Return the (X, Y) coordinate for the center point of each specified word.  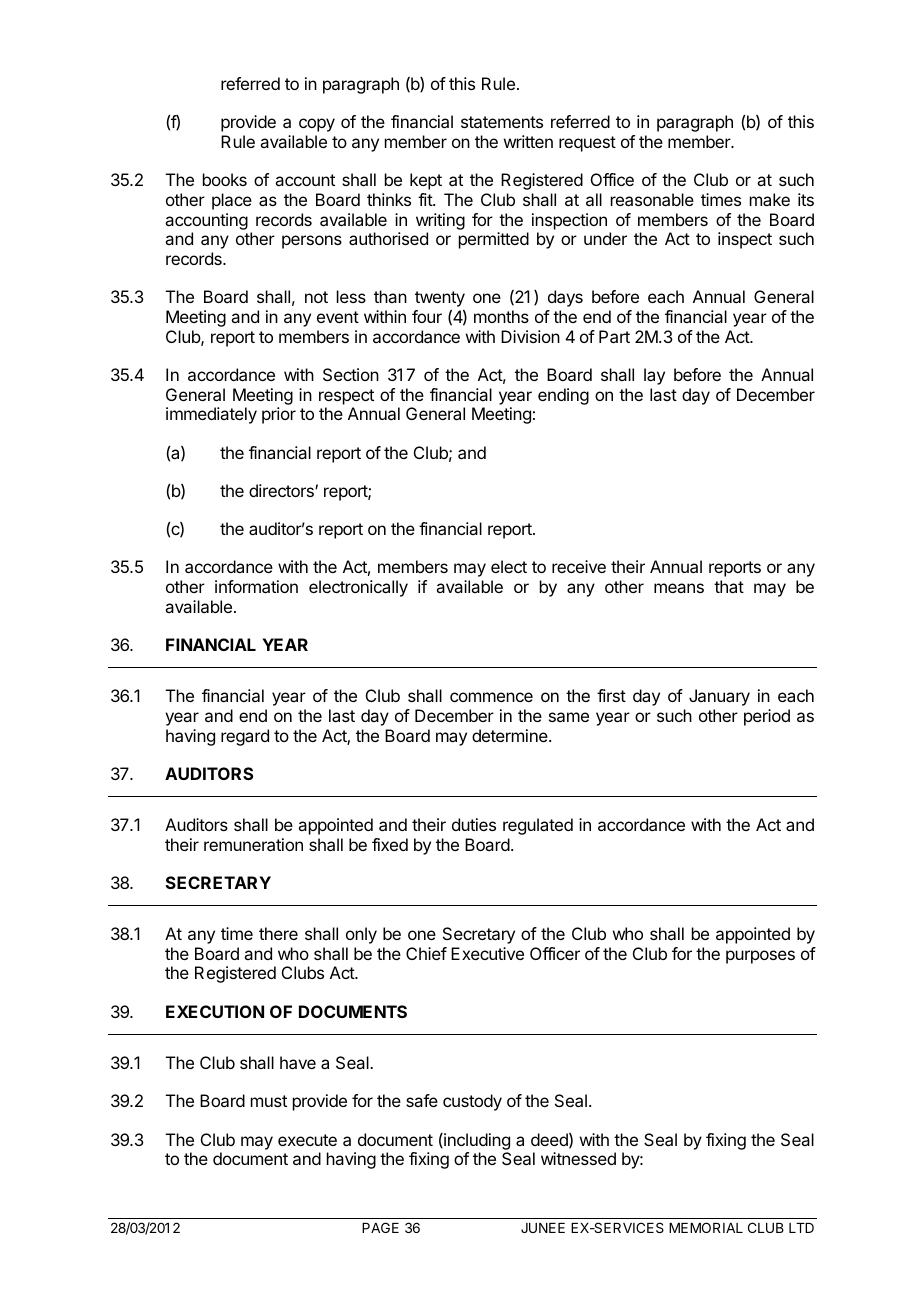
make (770, 199)
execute (307, 1140)
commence (491, 697)
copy (317, 125)
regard (245, 737)
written (528, 141)
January (719, 697)
